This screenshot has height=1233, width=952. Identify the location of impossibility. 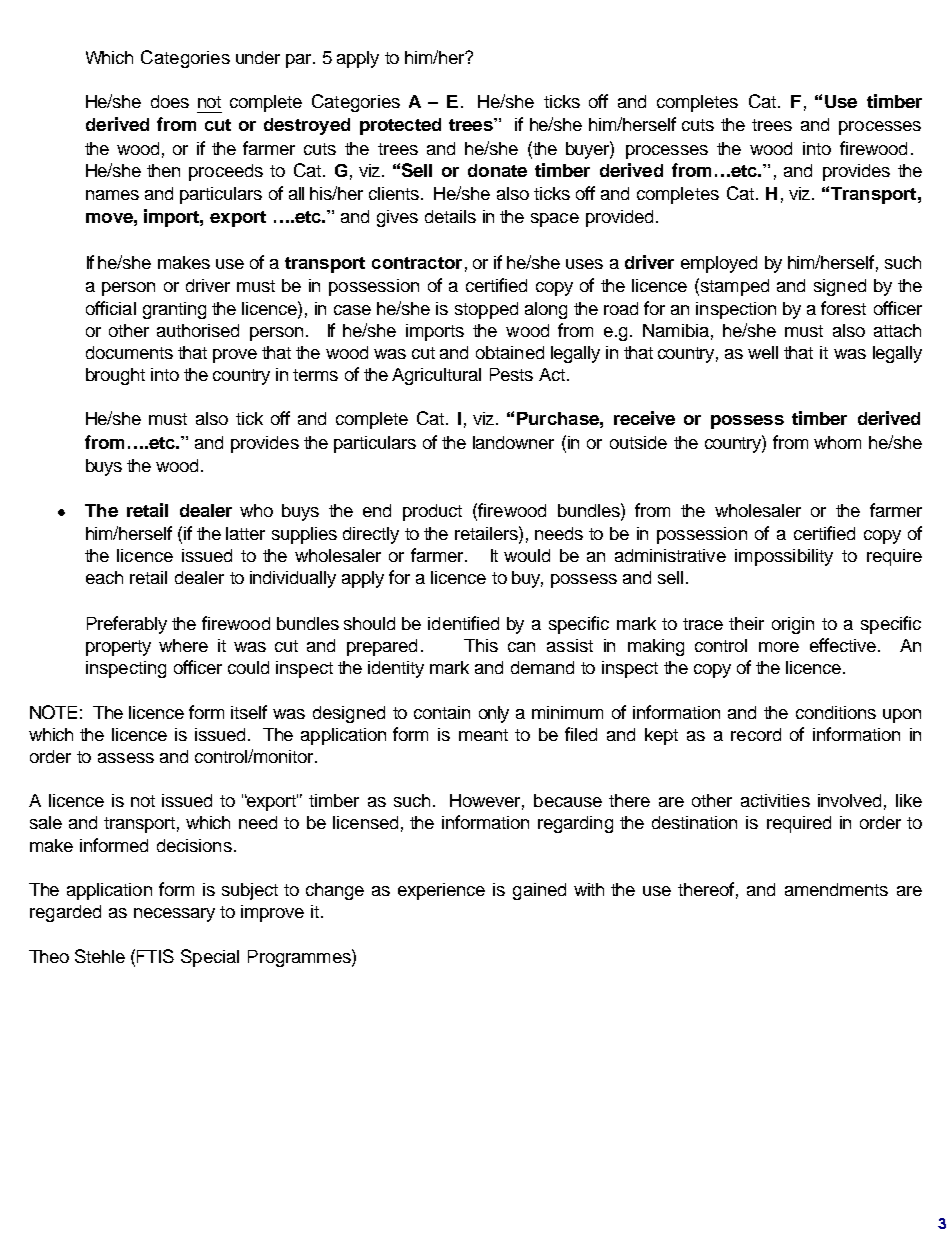
(784, 557).
